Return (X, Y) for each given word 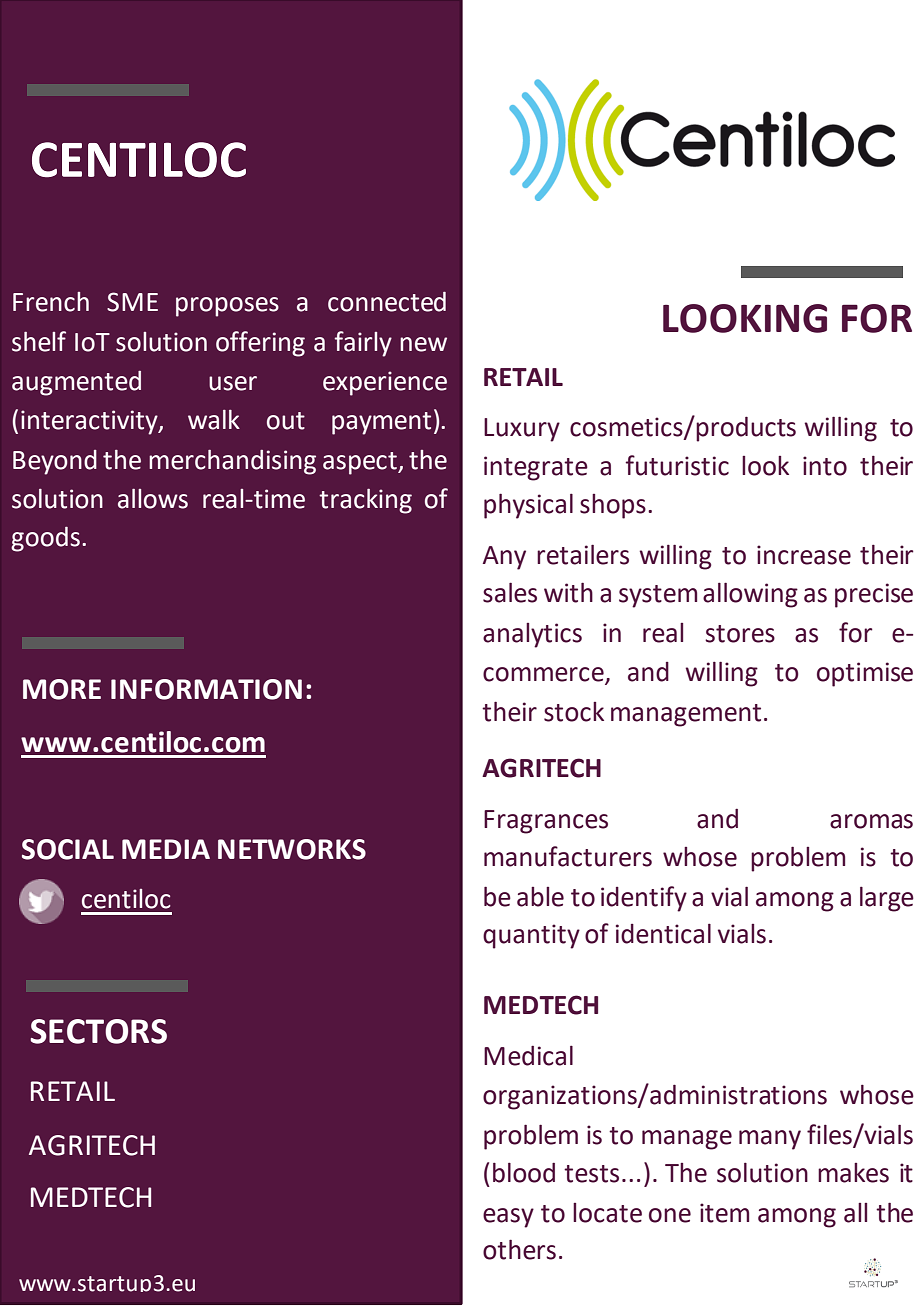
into (825, 466)
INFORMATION (206, 689)
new (423, 344)
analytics (532, 635)
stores (740, 634)
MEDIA (166, 849)
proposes (227, 307)
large (887, 899)
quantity (531, 936)
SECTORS (98, 1031)
